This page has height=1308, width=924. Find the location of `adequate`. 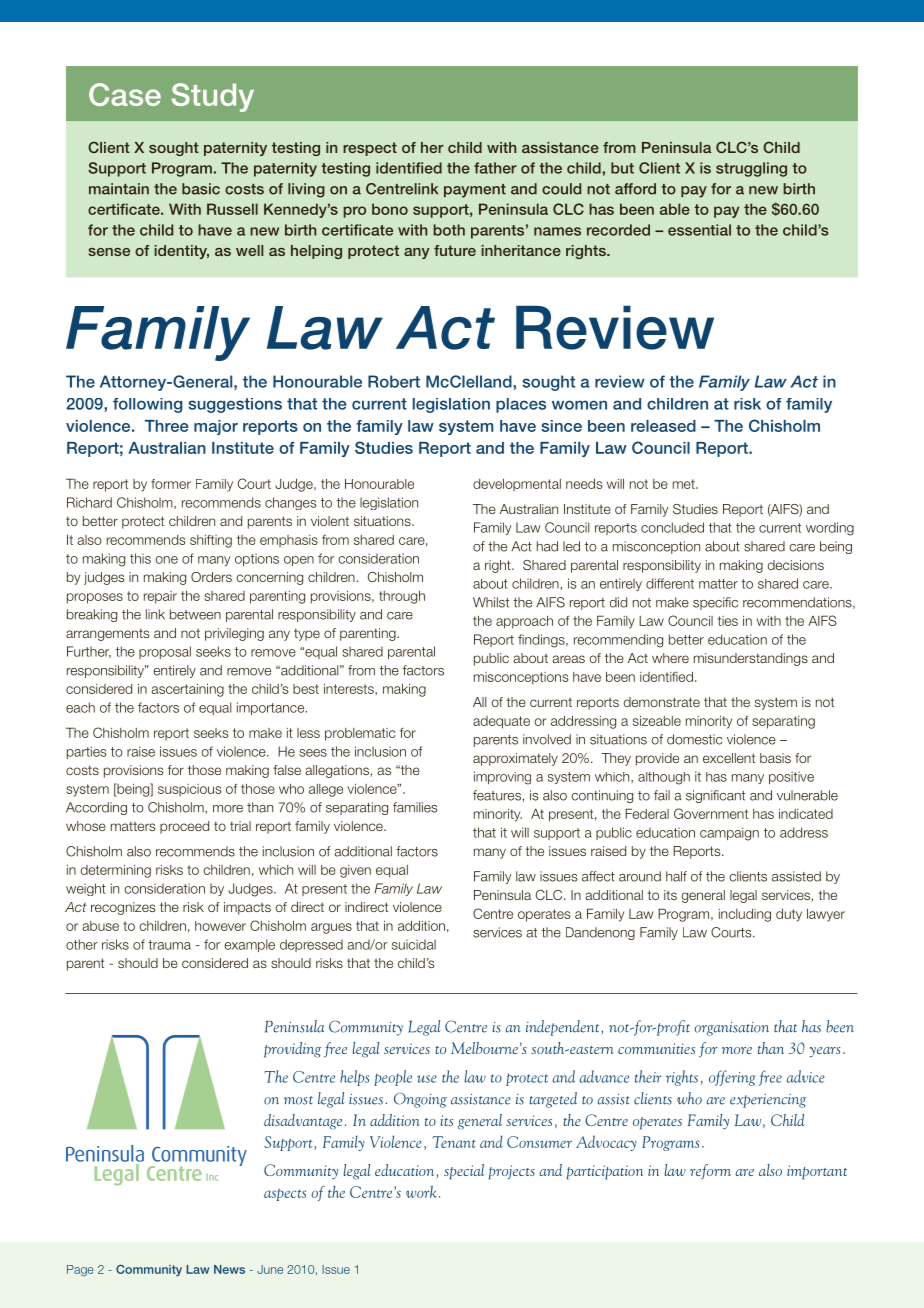

adequate is located at coordinates (501, 722).
